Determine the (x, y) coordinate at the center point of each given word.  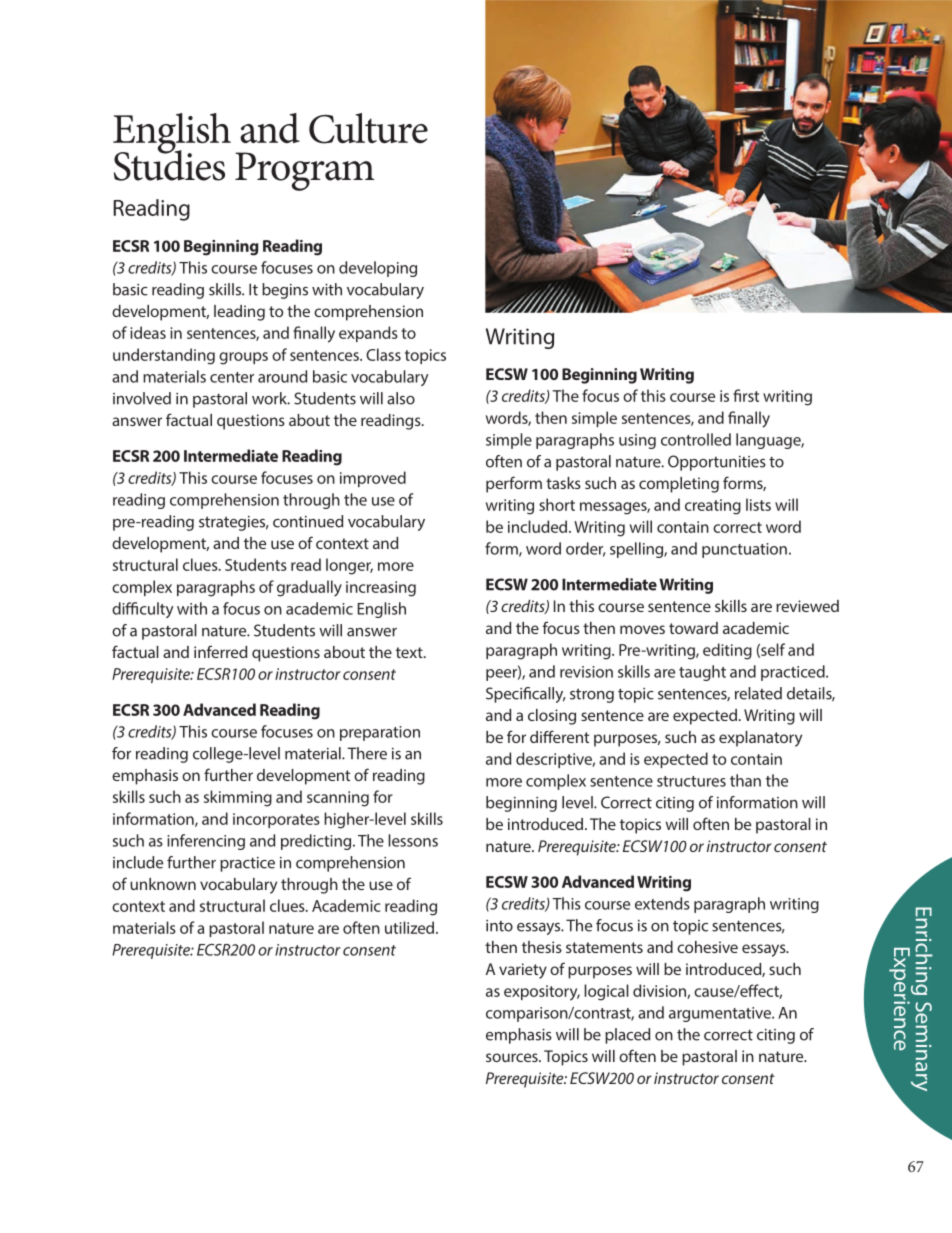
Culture (368, 128)
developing (378, 269)
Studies (169, 164)
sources (513, 1057)
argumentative (721, 1014)
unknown (163, 884)
